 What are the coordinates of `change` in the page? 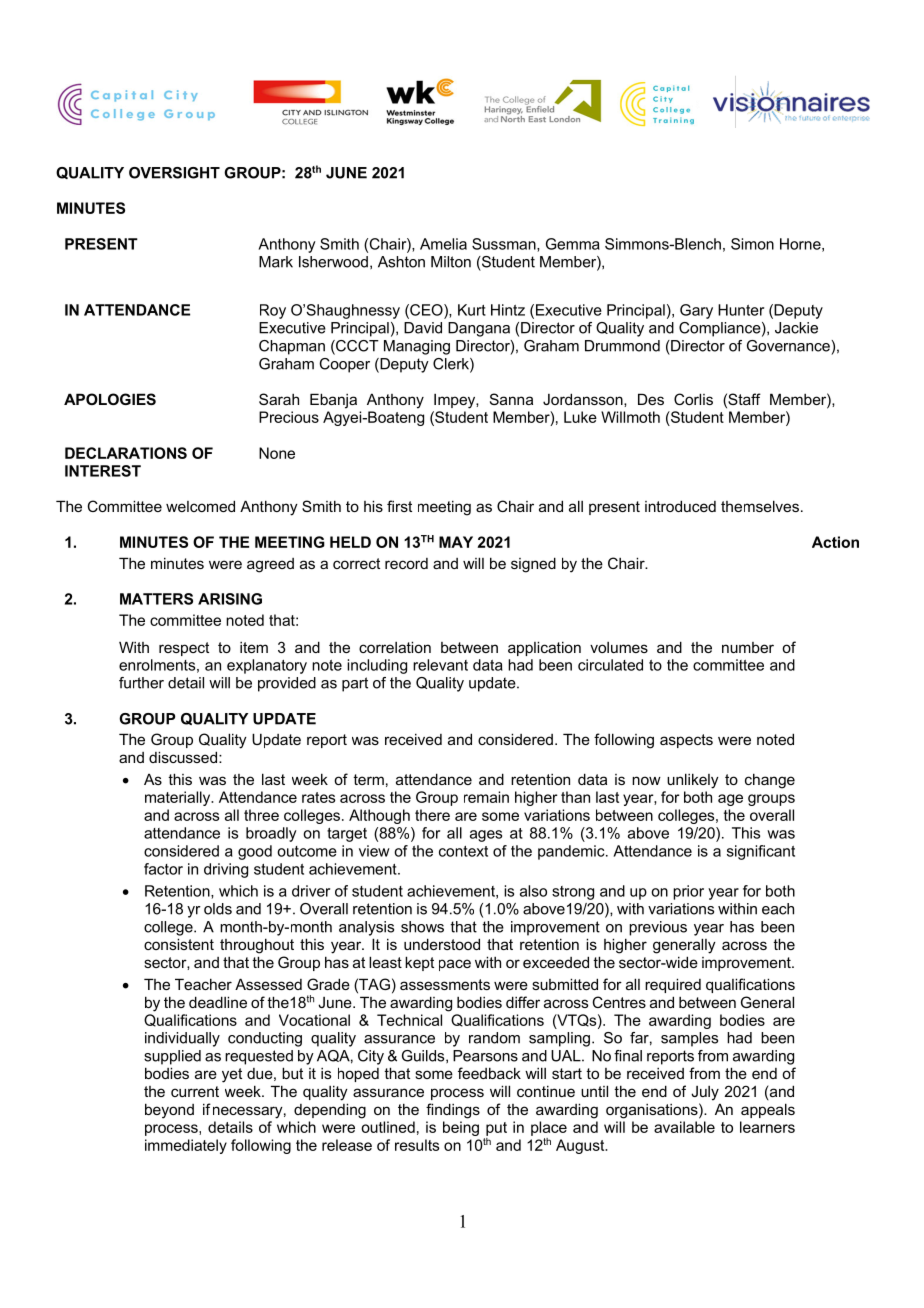 It's located at (770, 781).
